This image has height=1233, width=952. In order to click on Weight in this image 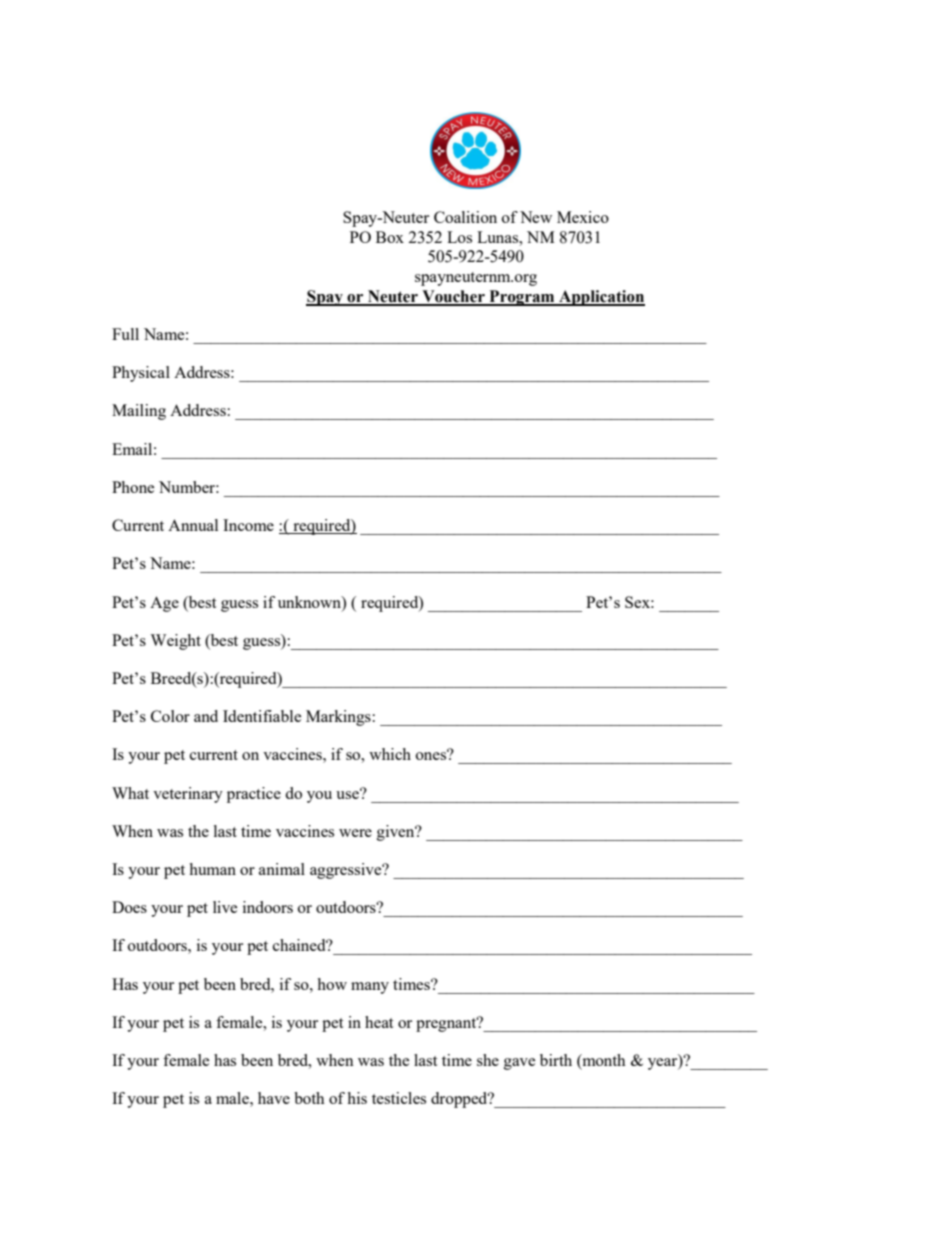, I will do `click(175, 642)`.
